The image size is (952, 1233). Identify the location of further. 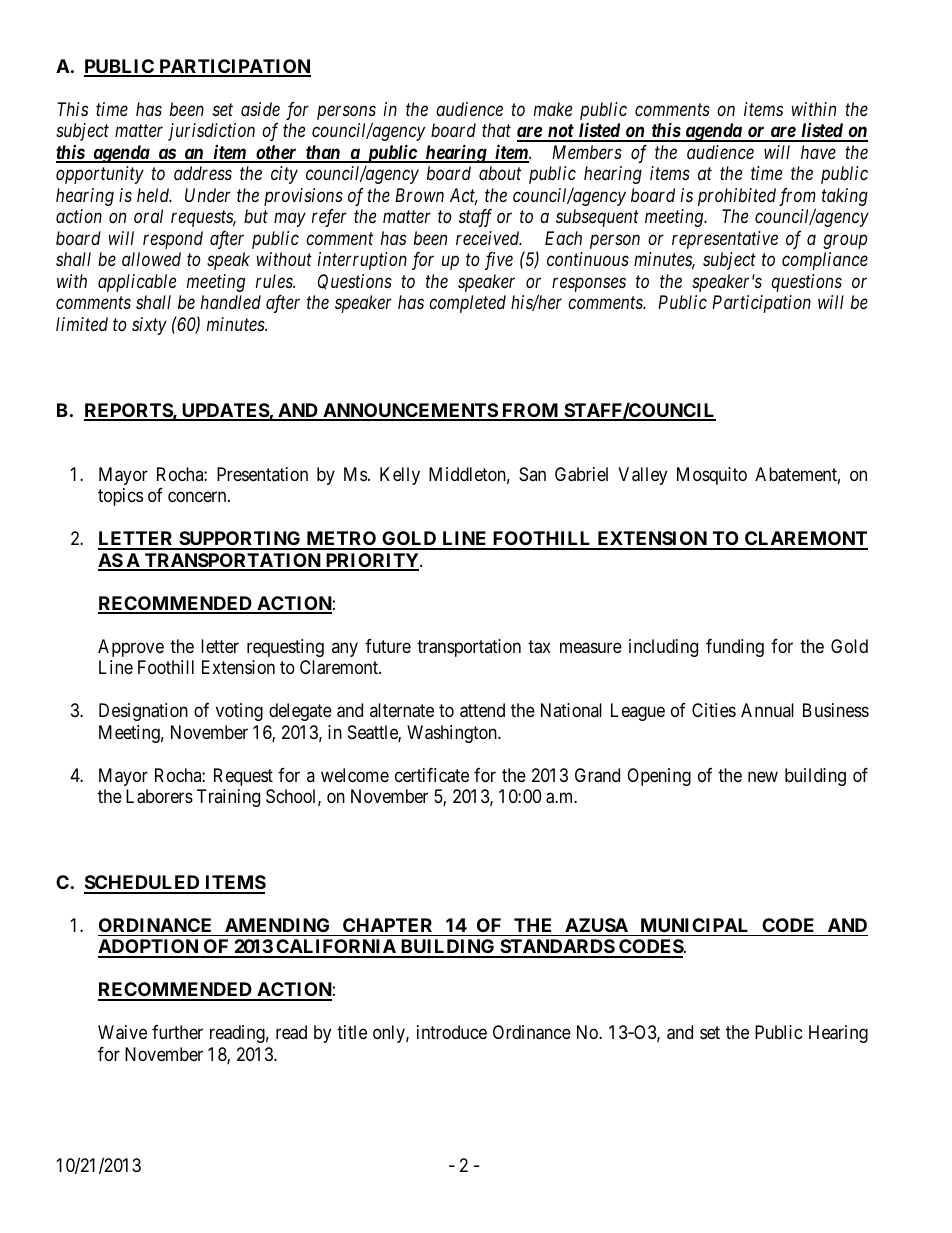
(177, 1032).
